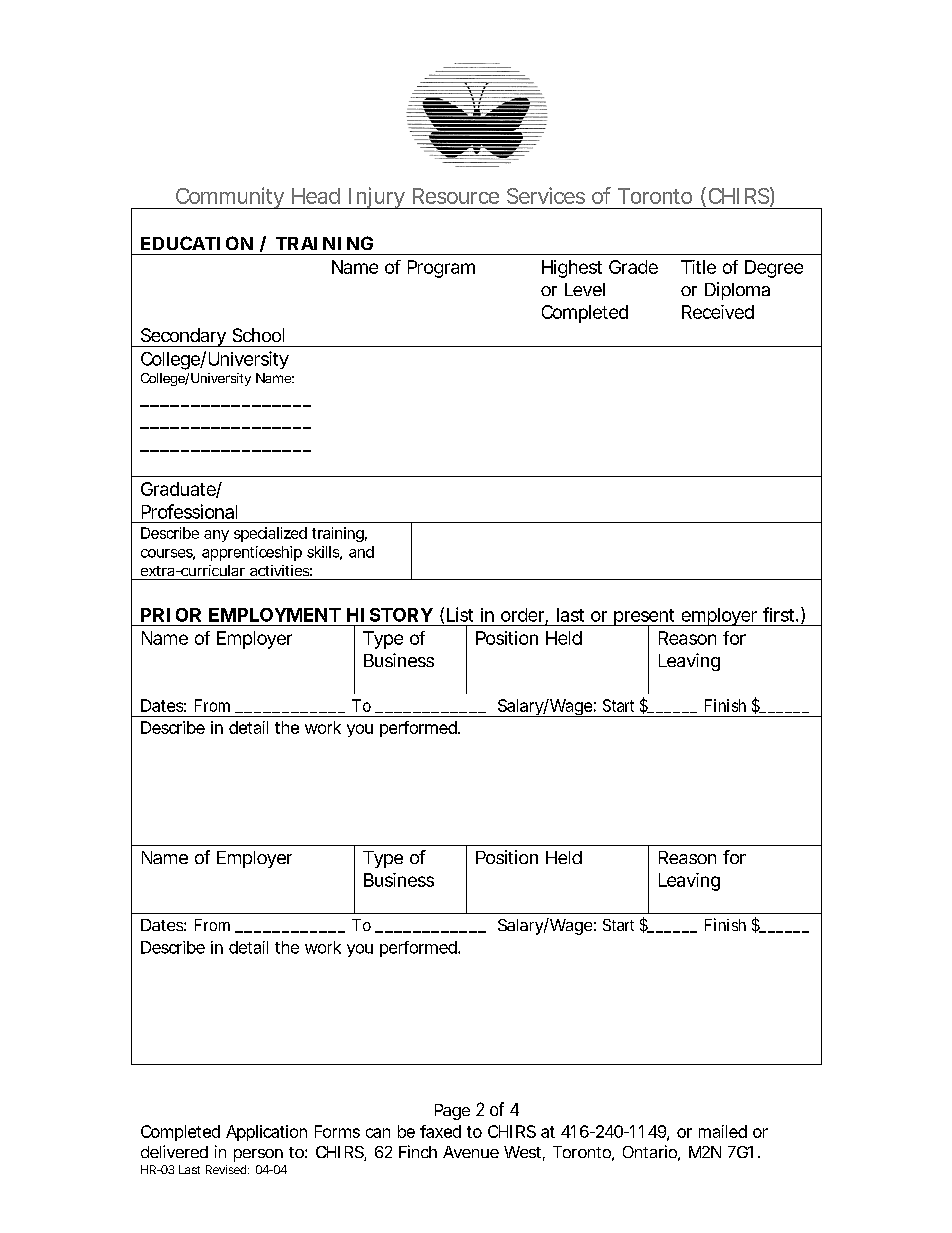 This screenshot has width=952, height=1233. I want to click on mailed, so click(723, 1131).
